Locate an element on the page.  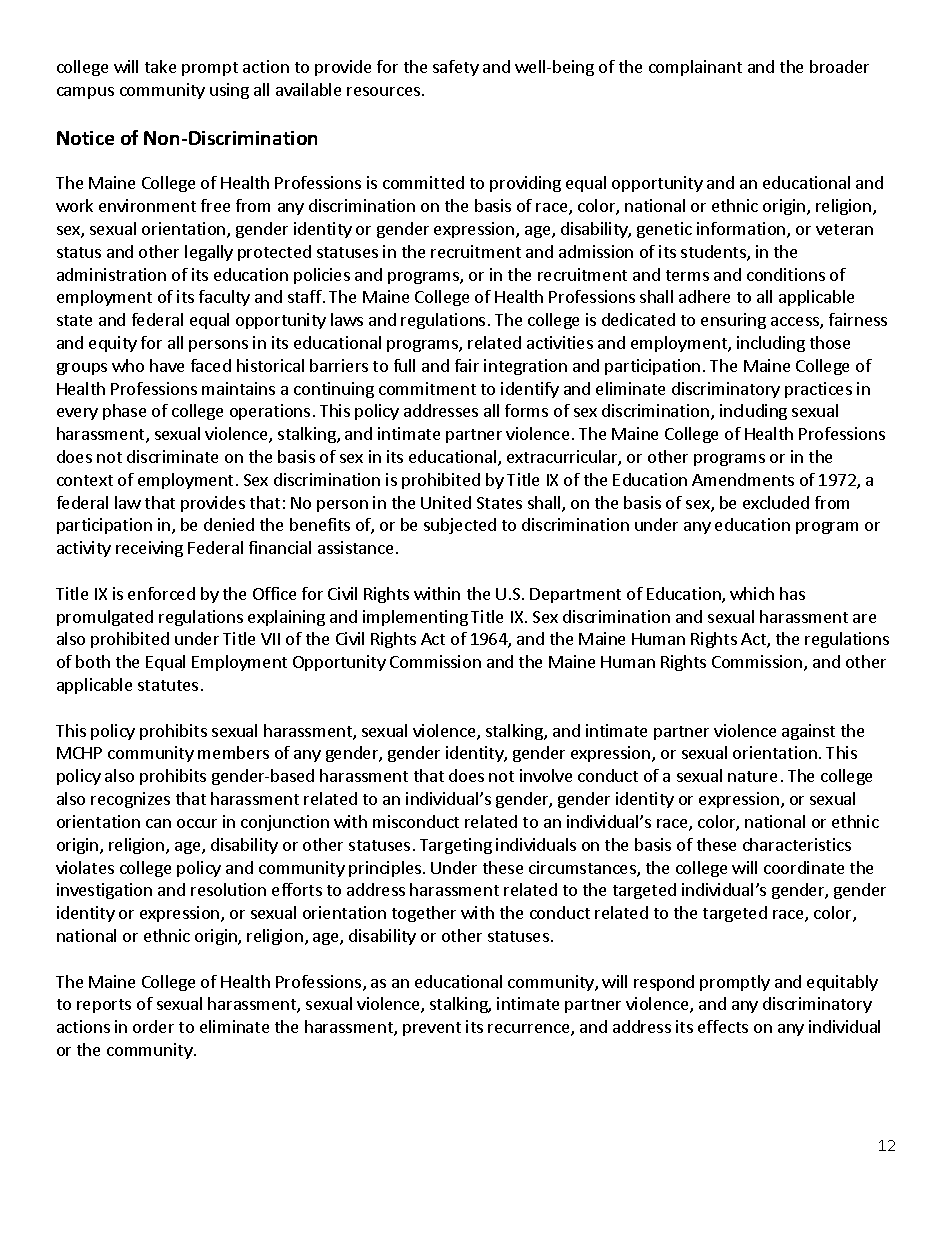
order is located at coordinates (153, 1026).
